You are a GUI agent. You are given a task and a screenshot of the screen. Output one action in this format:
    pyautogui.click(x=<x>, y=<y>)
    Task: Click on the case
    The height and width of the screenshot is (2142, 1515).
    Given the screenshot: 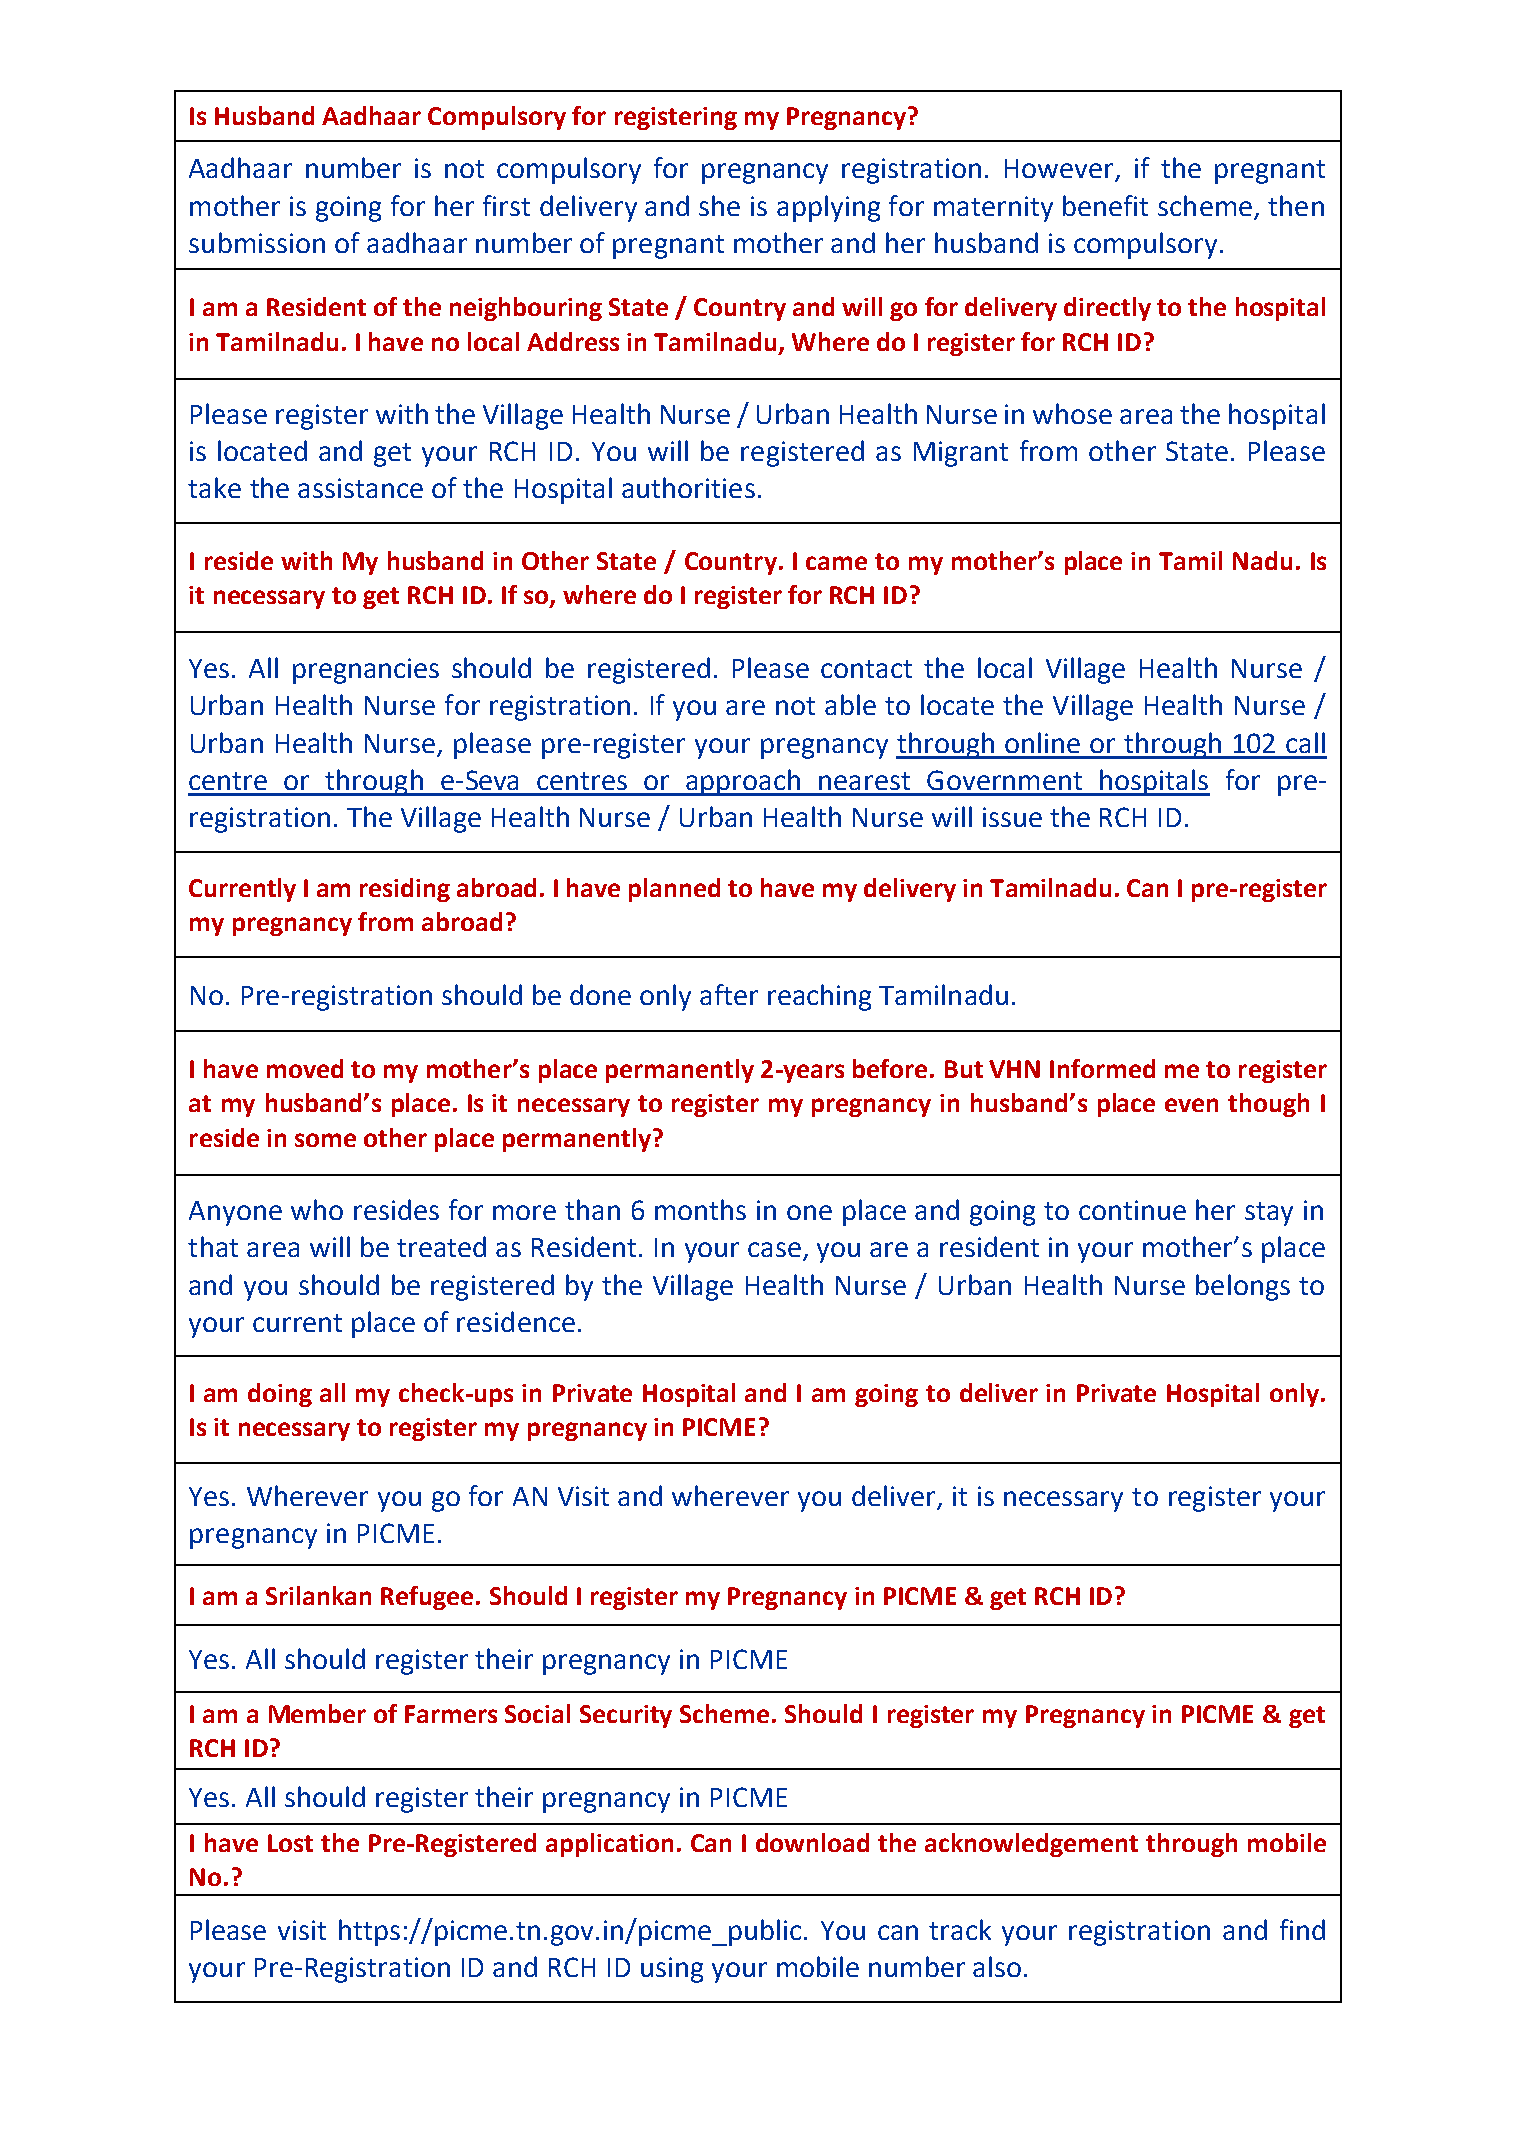 What is the action you would take?
    pyautogui.click(x=774, y=1249)
